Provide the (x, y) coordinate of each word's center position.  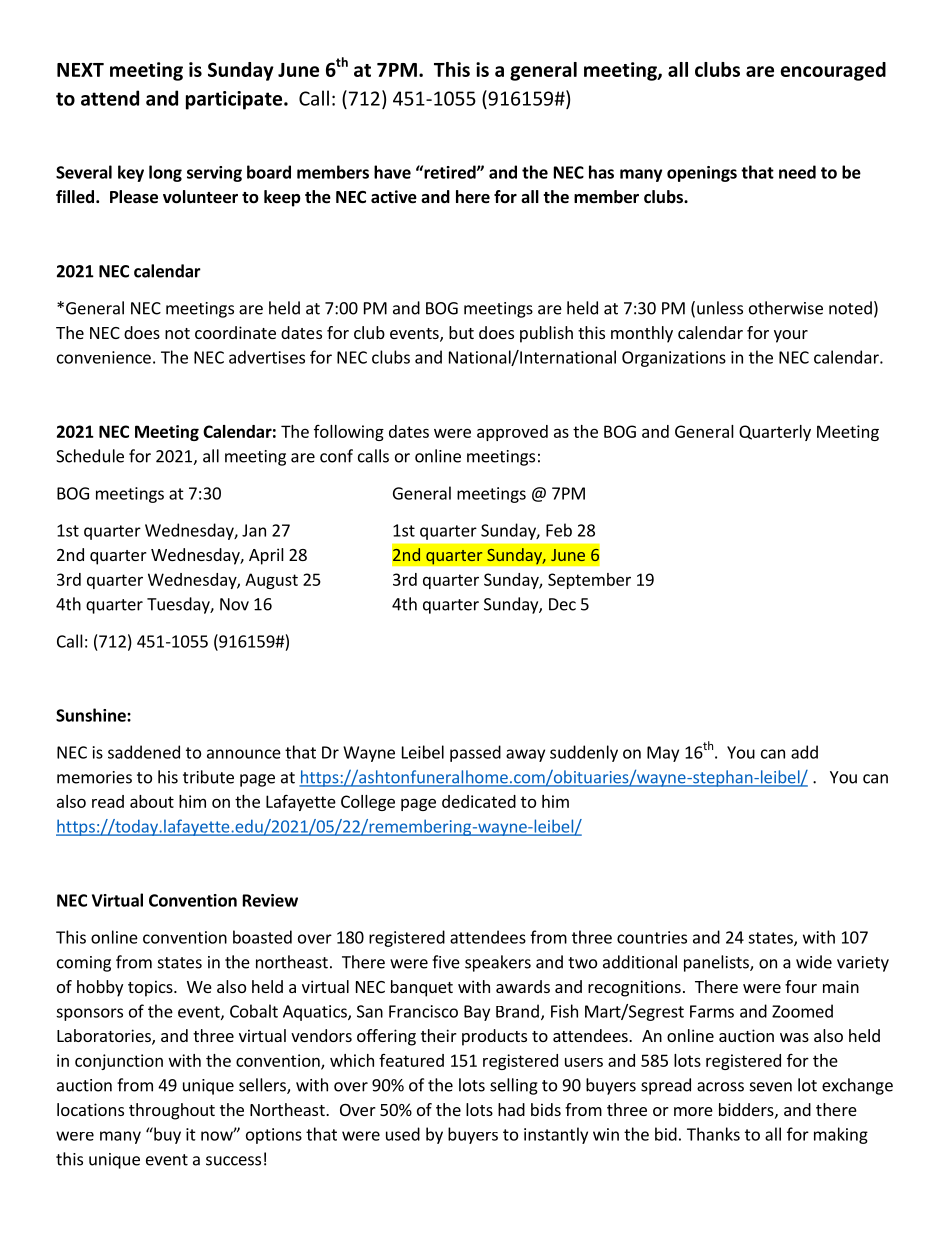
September (589, 581)
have (392, 172)
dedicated (479, 801)
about (152, 801)
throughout (172, 1111)
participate (234, 100)
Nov (234, 604)
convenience (104, 357)
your (791, 336)
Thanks (713, 1134)
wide (814, 962)
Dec (562, 604)
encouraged (833, 71)
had (511, 1109)
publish (546, 334)
